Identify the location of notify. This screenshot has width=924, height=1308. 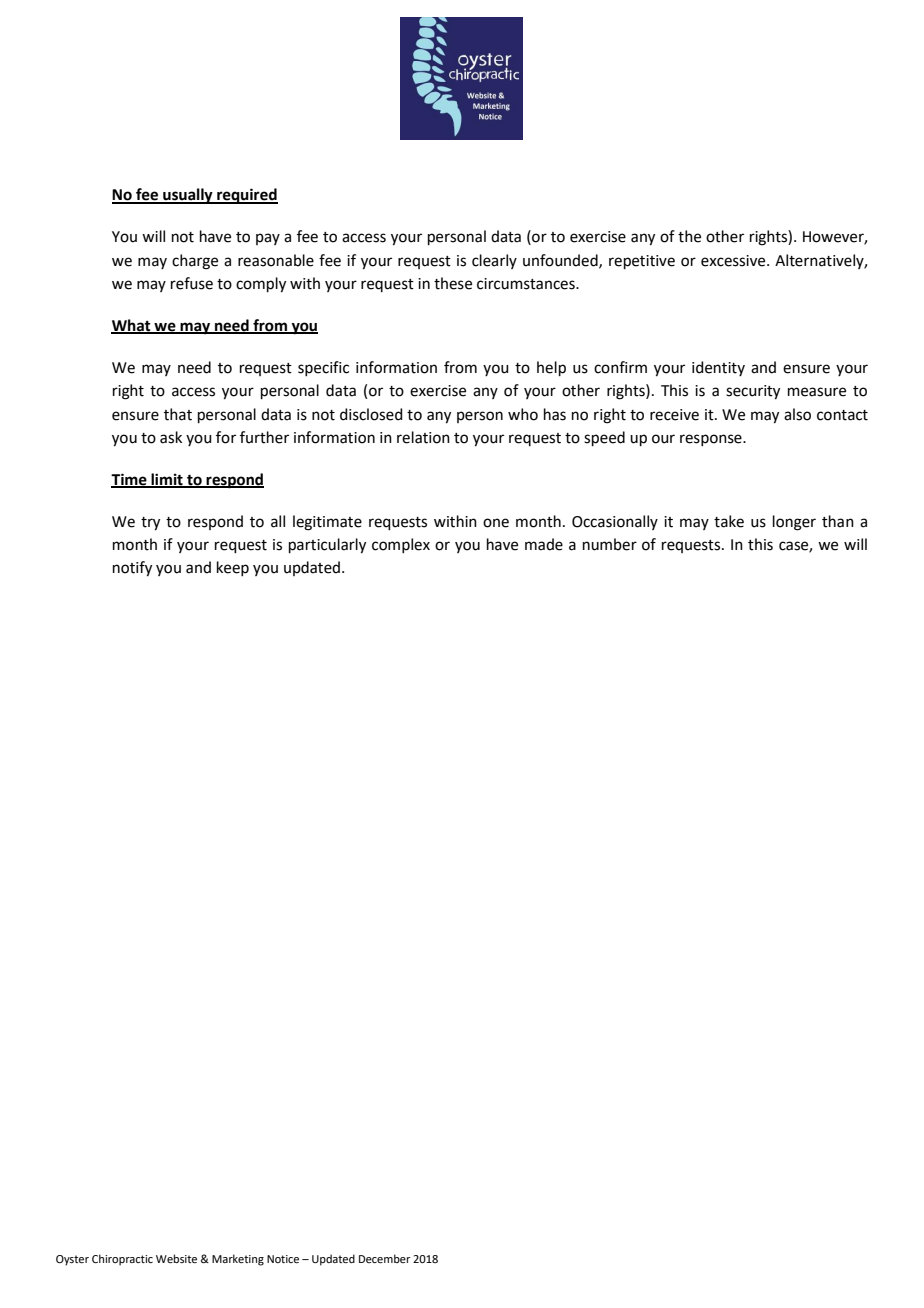
(132, 569).
